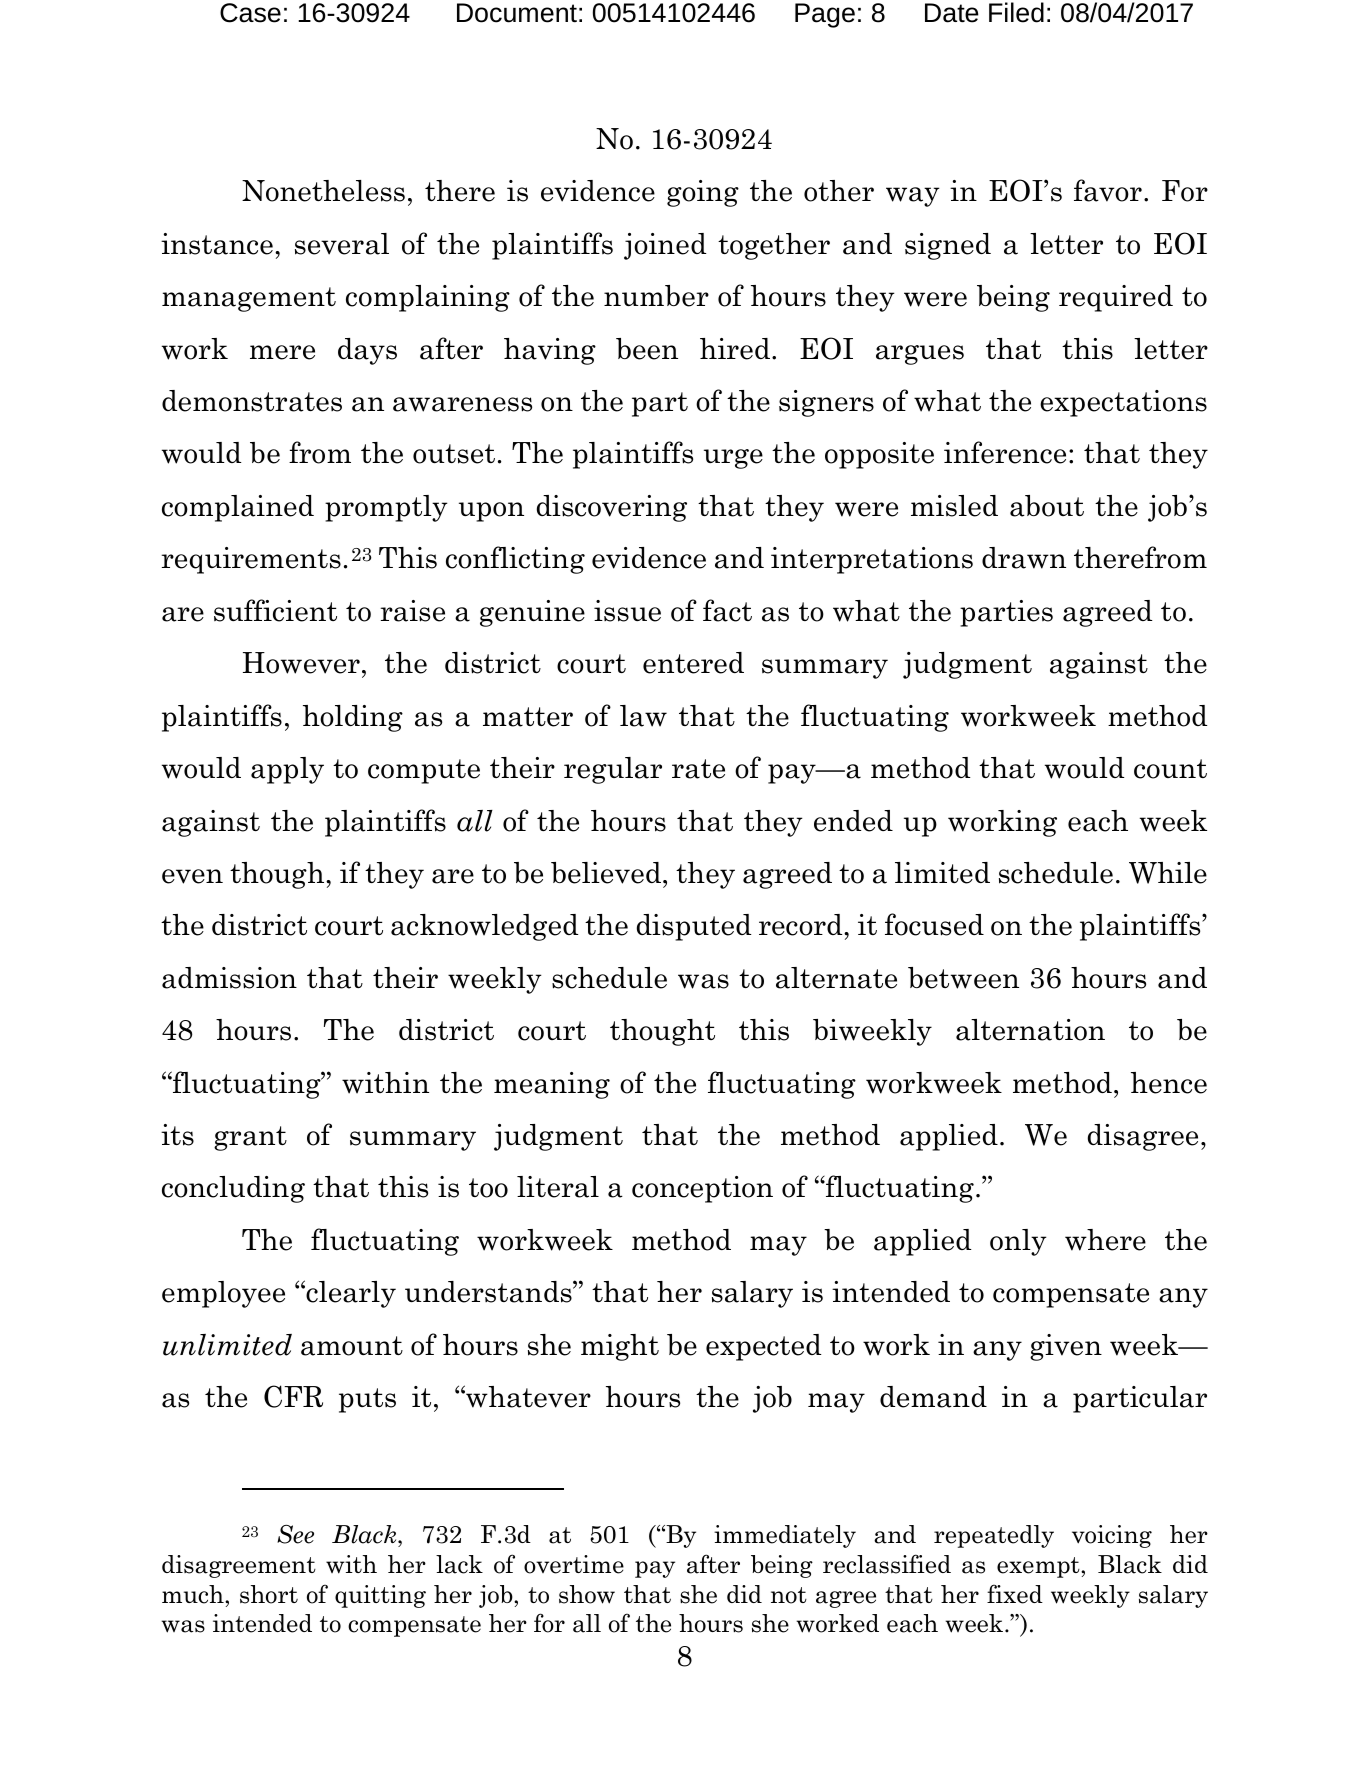 This page has width=1369, height=1771. I want to click on See, so click(295, 1534).
